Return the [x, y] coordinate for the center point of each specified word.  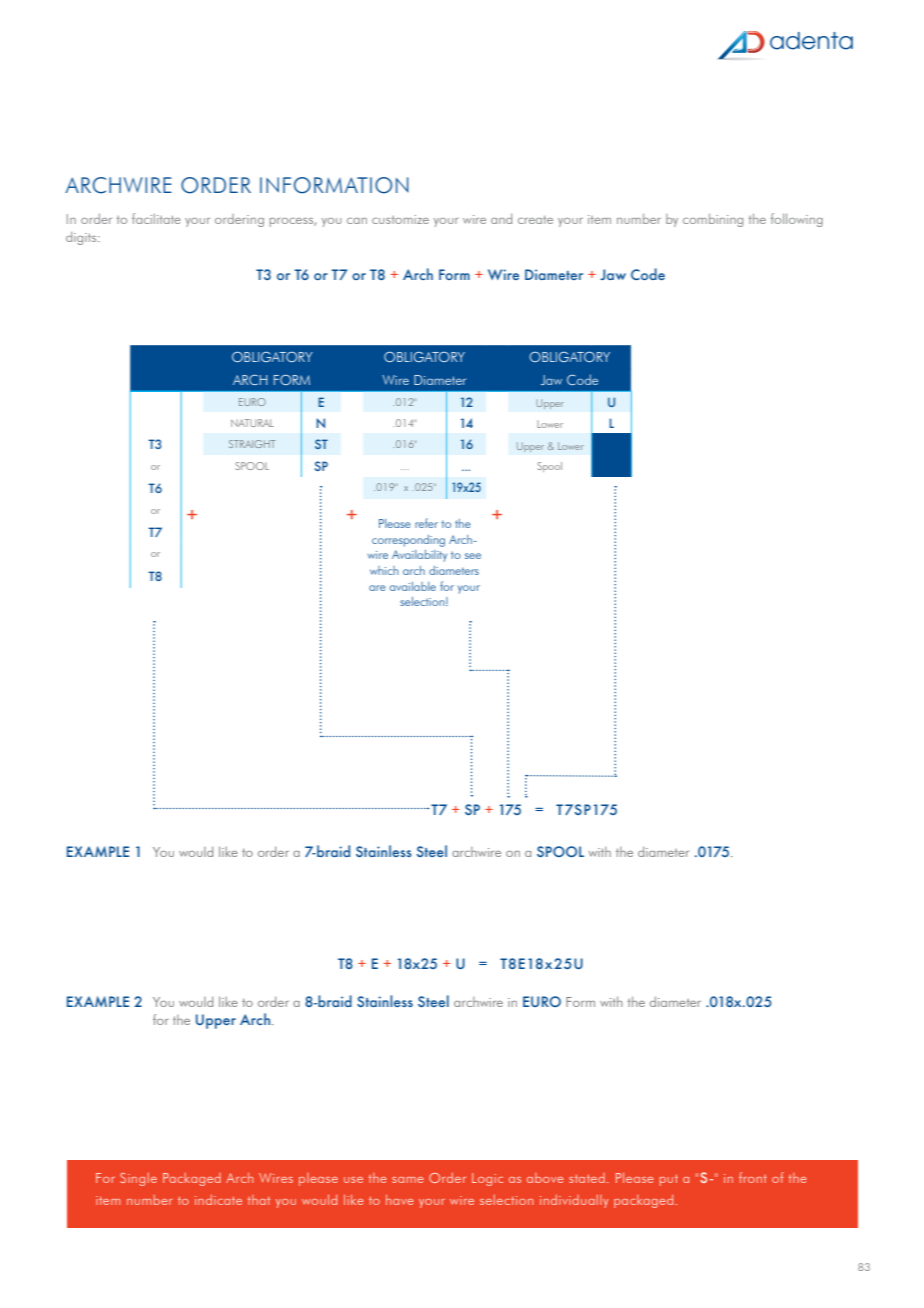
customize [400, 219]
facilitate [156, 218]
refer [426, 523]
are [377, 588]
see [473, 556]
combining [713, 220]
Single [138, 1179]
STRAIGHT [252, 444]
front [753, 1177]
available [413, 586]
